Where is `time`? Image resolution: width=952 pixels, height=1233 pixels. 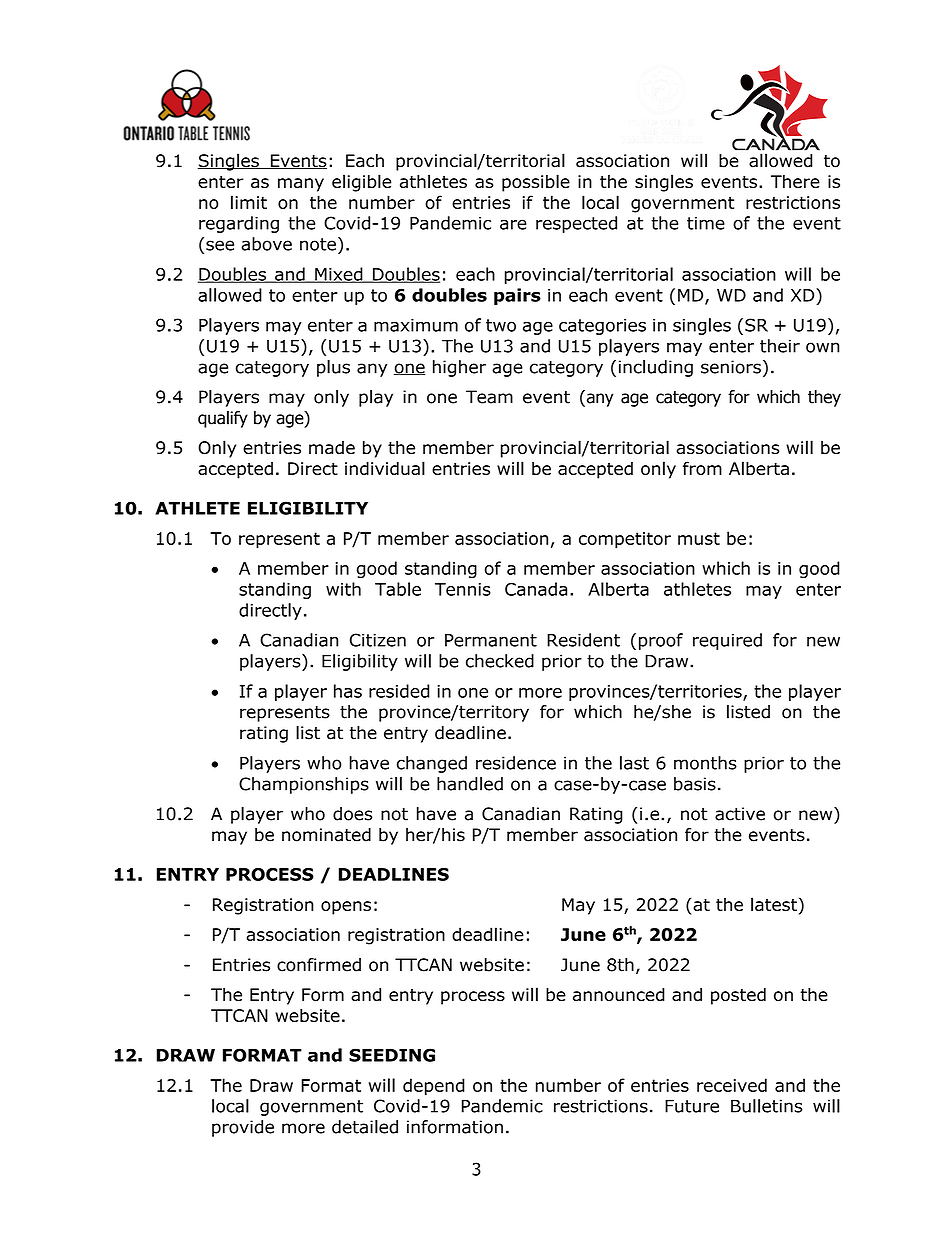
time is located at coordinates (706, 223).
